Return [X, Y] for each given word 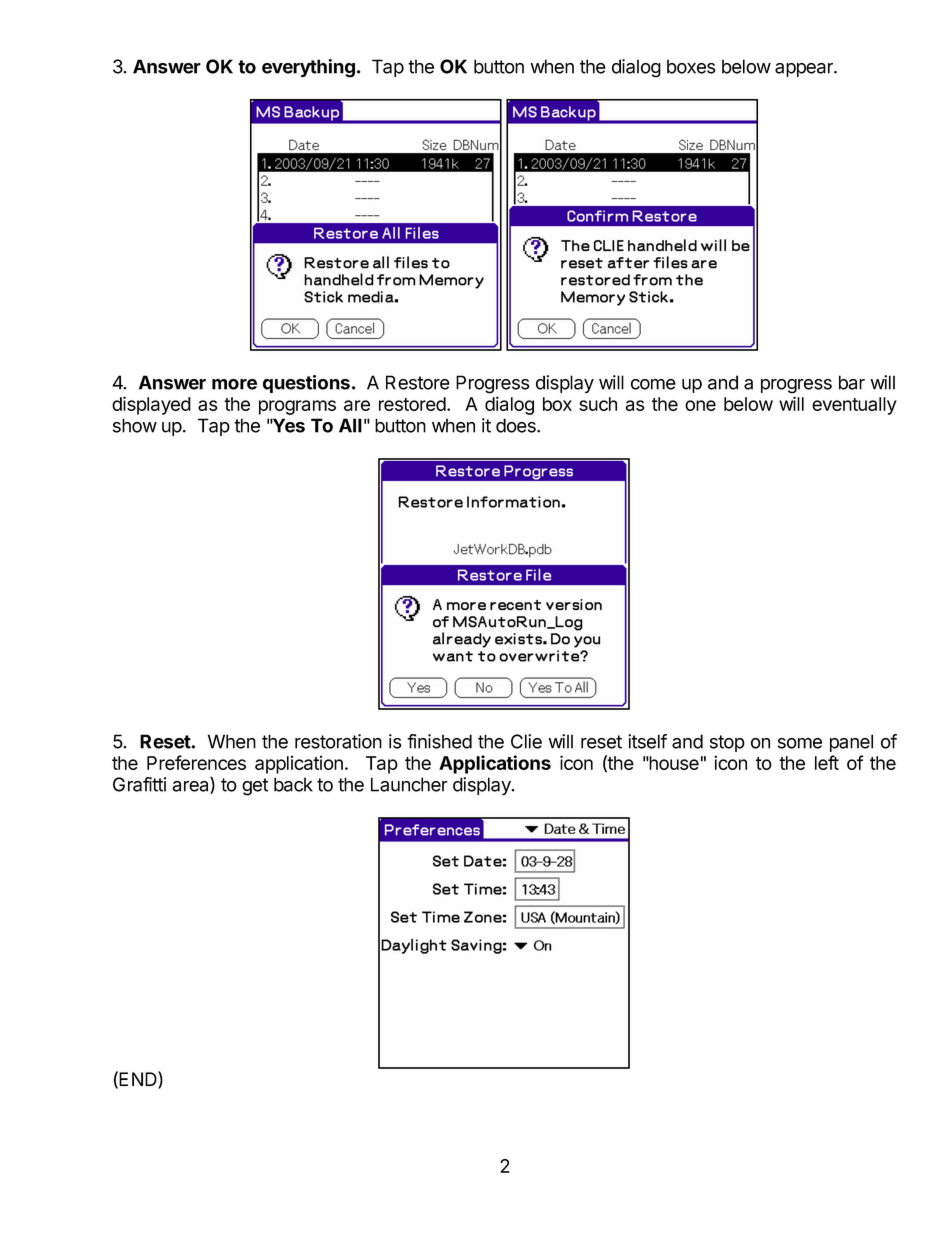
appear [805, 70]
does [517, 425]
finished [439, 741]
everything [308, 68]
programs [297, 407]
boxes [691, 66]
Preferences [196, 762]
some [800, 743]
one [700, 405]
